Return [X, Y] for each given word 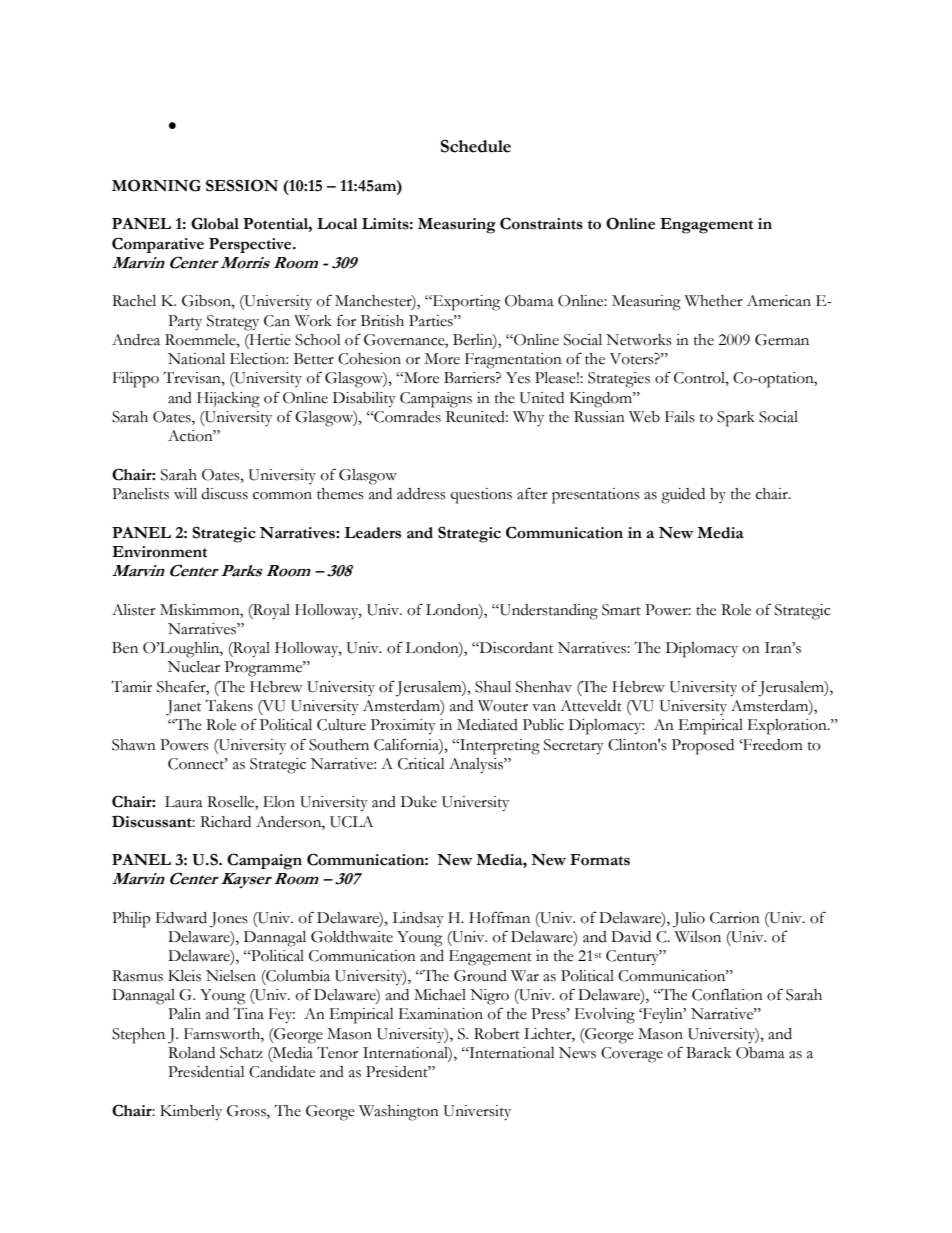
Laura [184, 802]
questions [481, 496]
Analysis [477, 766]
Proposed [703, 747]
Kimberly [191, 1113]
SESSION [242, 185]
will [185, 493]
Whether [714, 301]
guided [683, 496]
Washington [399, 1113]
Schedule [476, 146]
